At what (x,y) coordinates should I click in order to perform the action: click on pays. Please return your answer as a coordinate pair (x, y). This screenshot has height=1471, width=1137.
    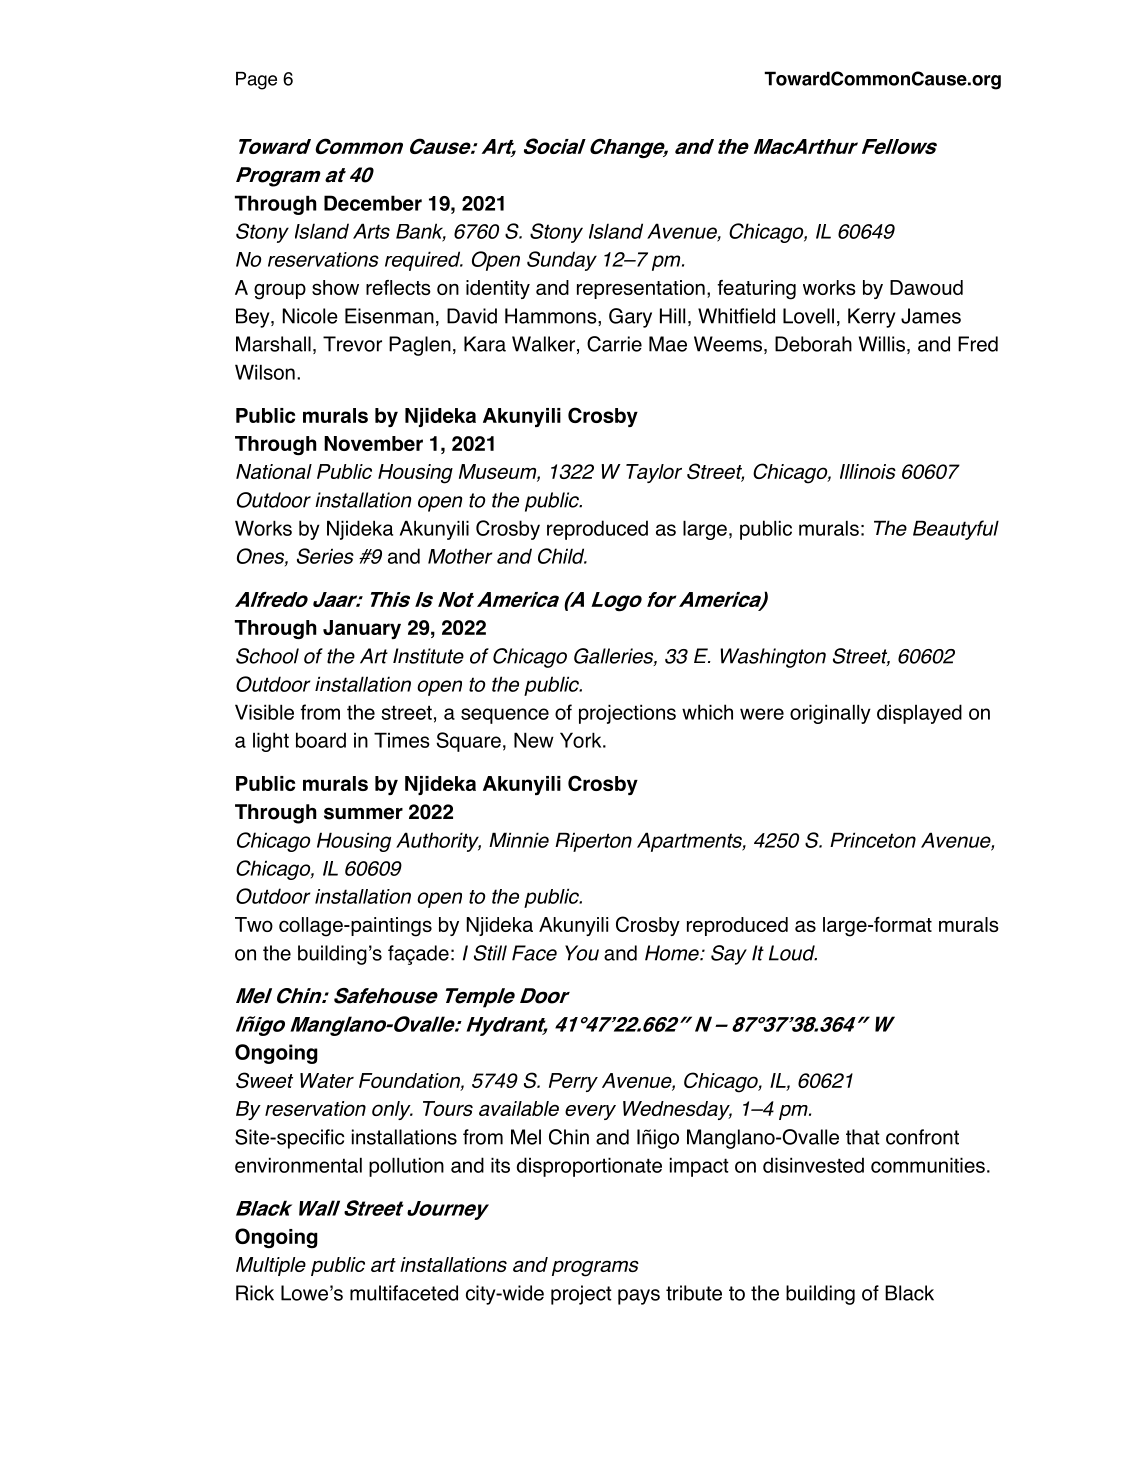
    Looking at the image, I should click on (639, 1297).
